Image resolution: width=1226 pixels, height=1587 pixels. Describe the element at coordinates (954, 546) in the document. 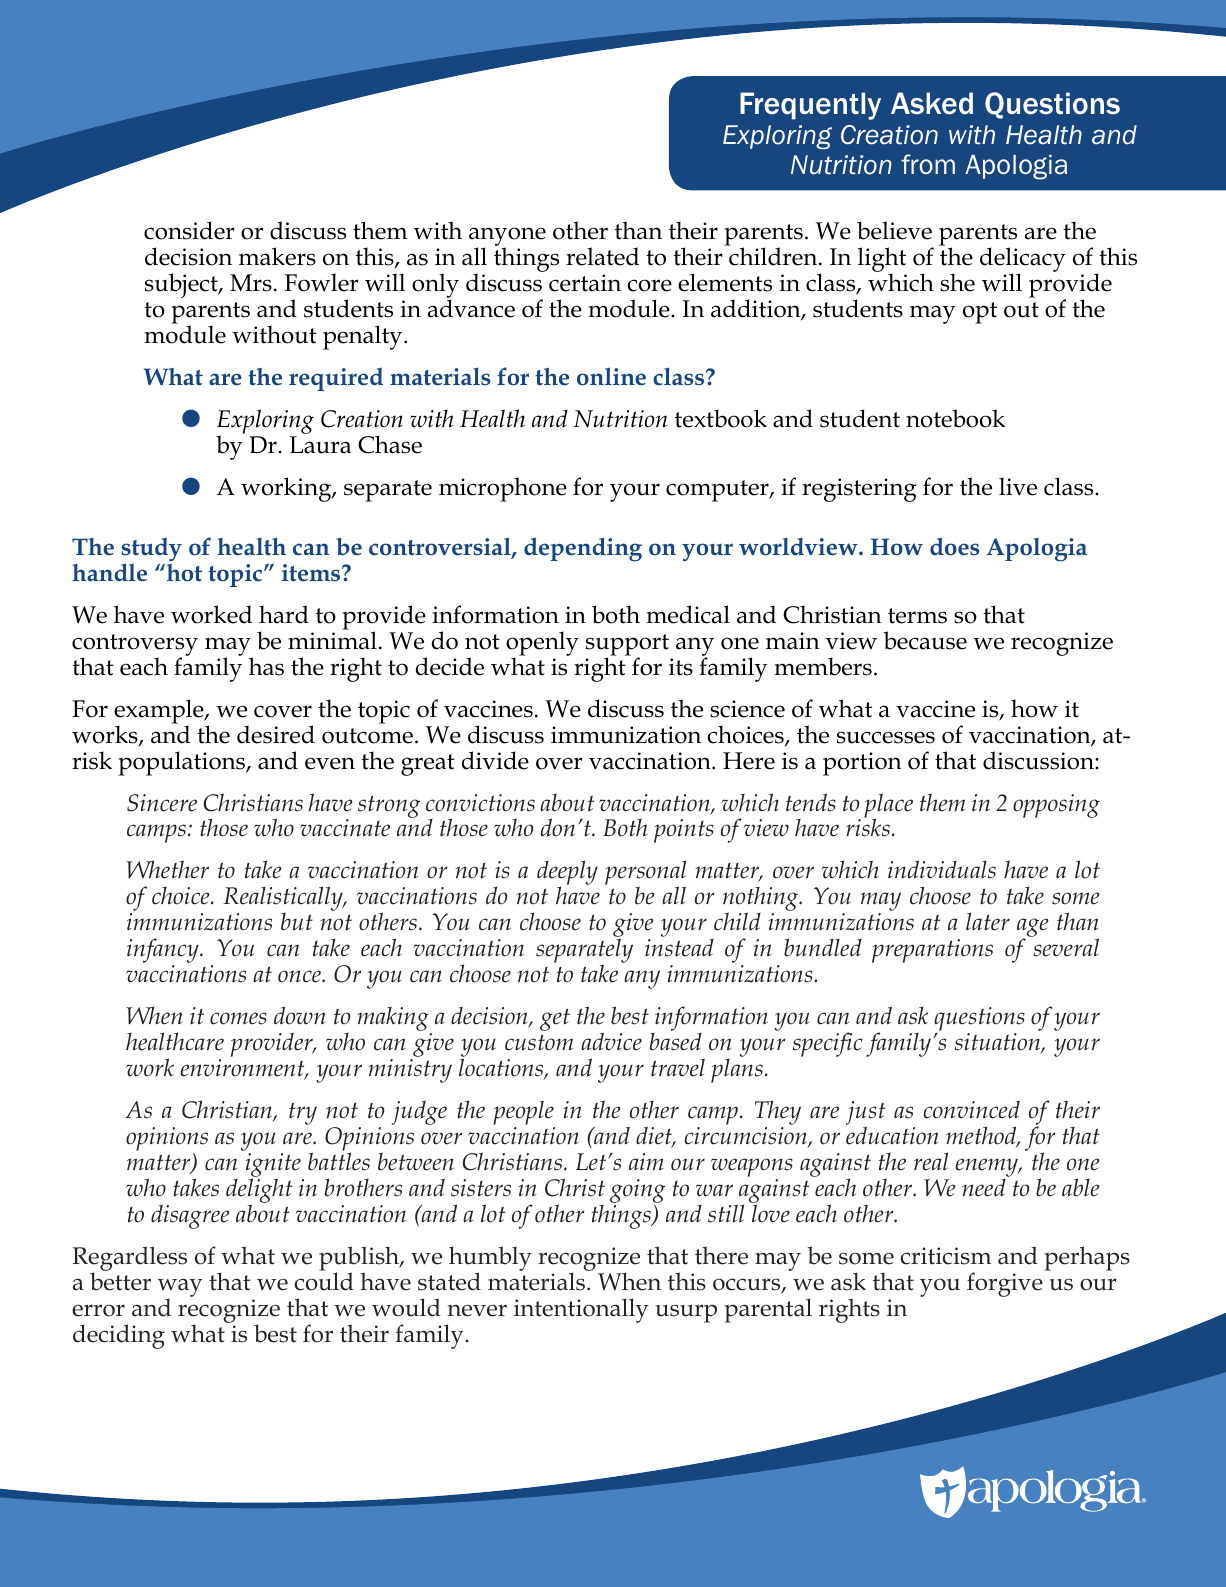

I see `does` at that location.
